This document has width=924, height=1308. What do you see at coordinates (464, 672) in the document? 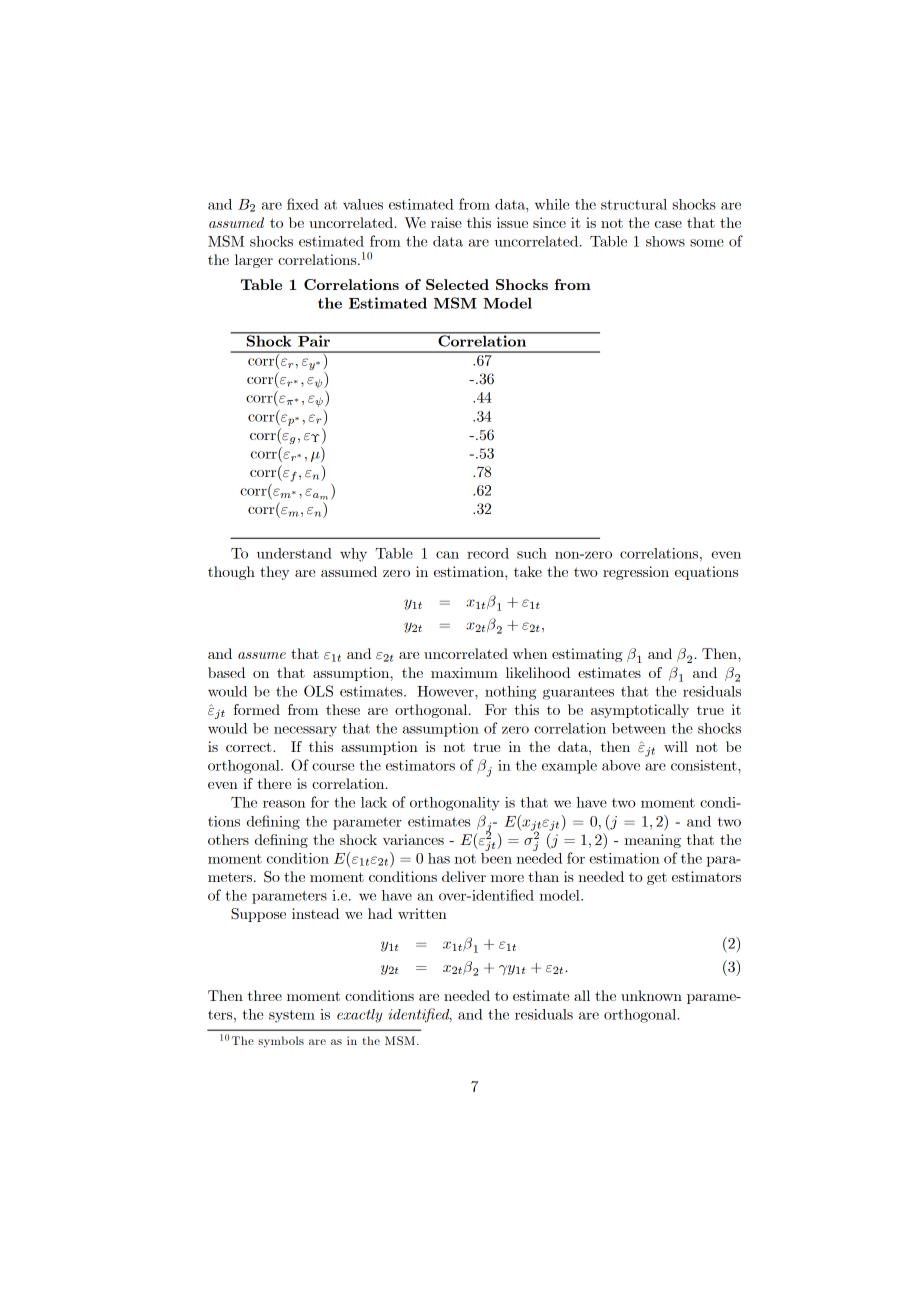
I see `maximum` at bounding box center [464, 672].
